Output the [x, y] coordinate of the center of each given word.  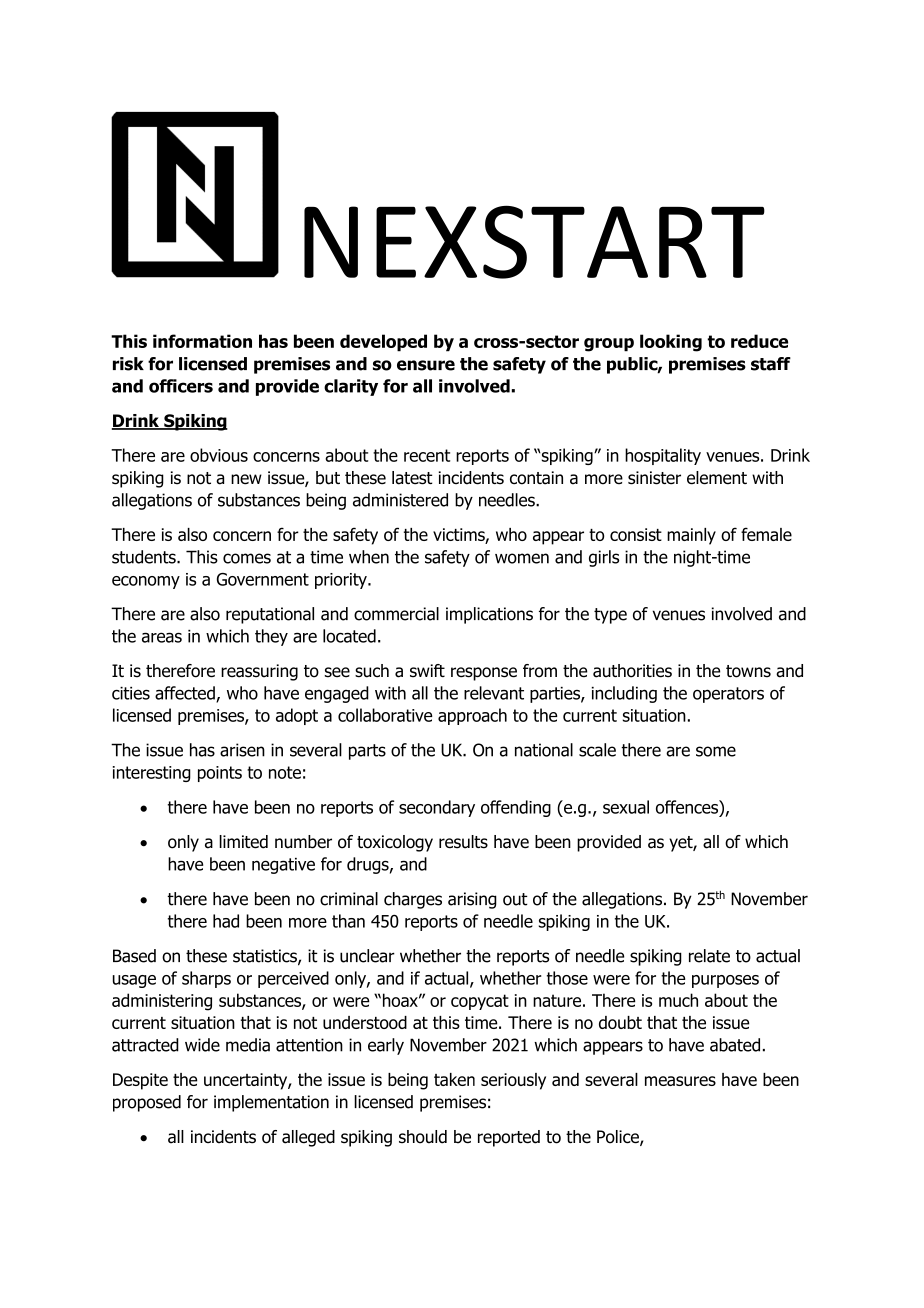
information [202, 341]
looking [671, 343]
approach [472, 716]
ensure [426, 365]
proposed [147, 1103]
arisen [242, 750]
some [716, 751]
